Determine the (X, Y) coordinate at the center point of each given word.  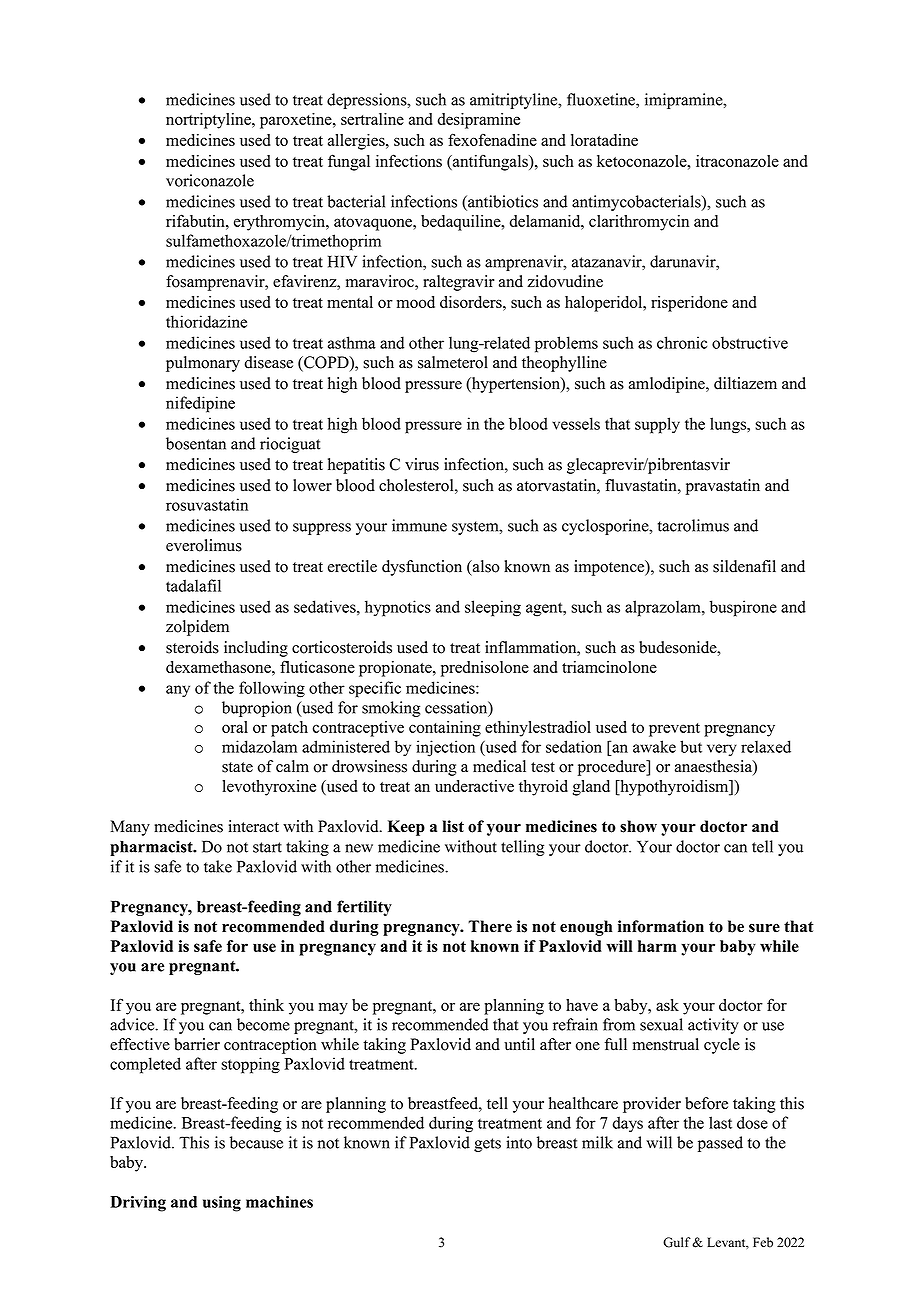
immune (419, 525)
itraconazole (737, 161)
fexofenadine (492, 139)
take (218, 866)
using (222, 1204)
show (638, 826)
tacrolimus (693, 525)
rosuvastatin (207, 504)
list (453, 826)
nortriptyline (209, 121)
